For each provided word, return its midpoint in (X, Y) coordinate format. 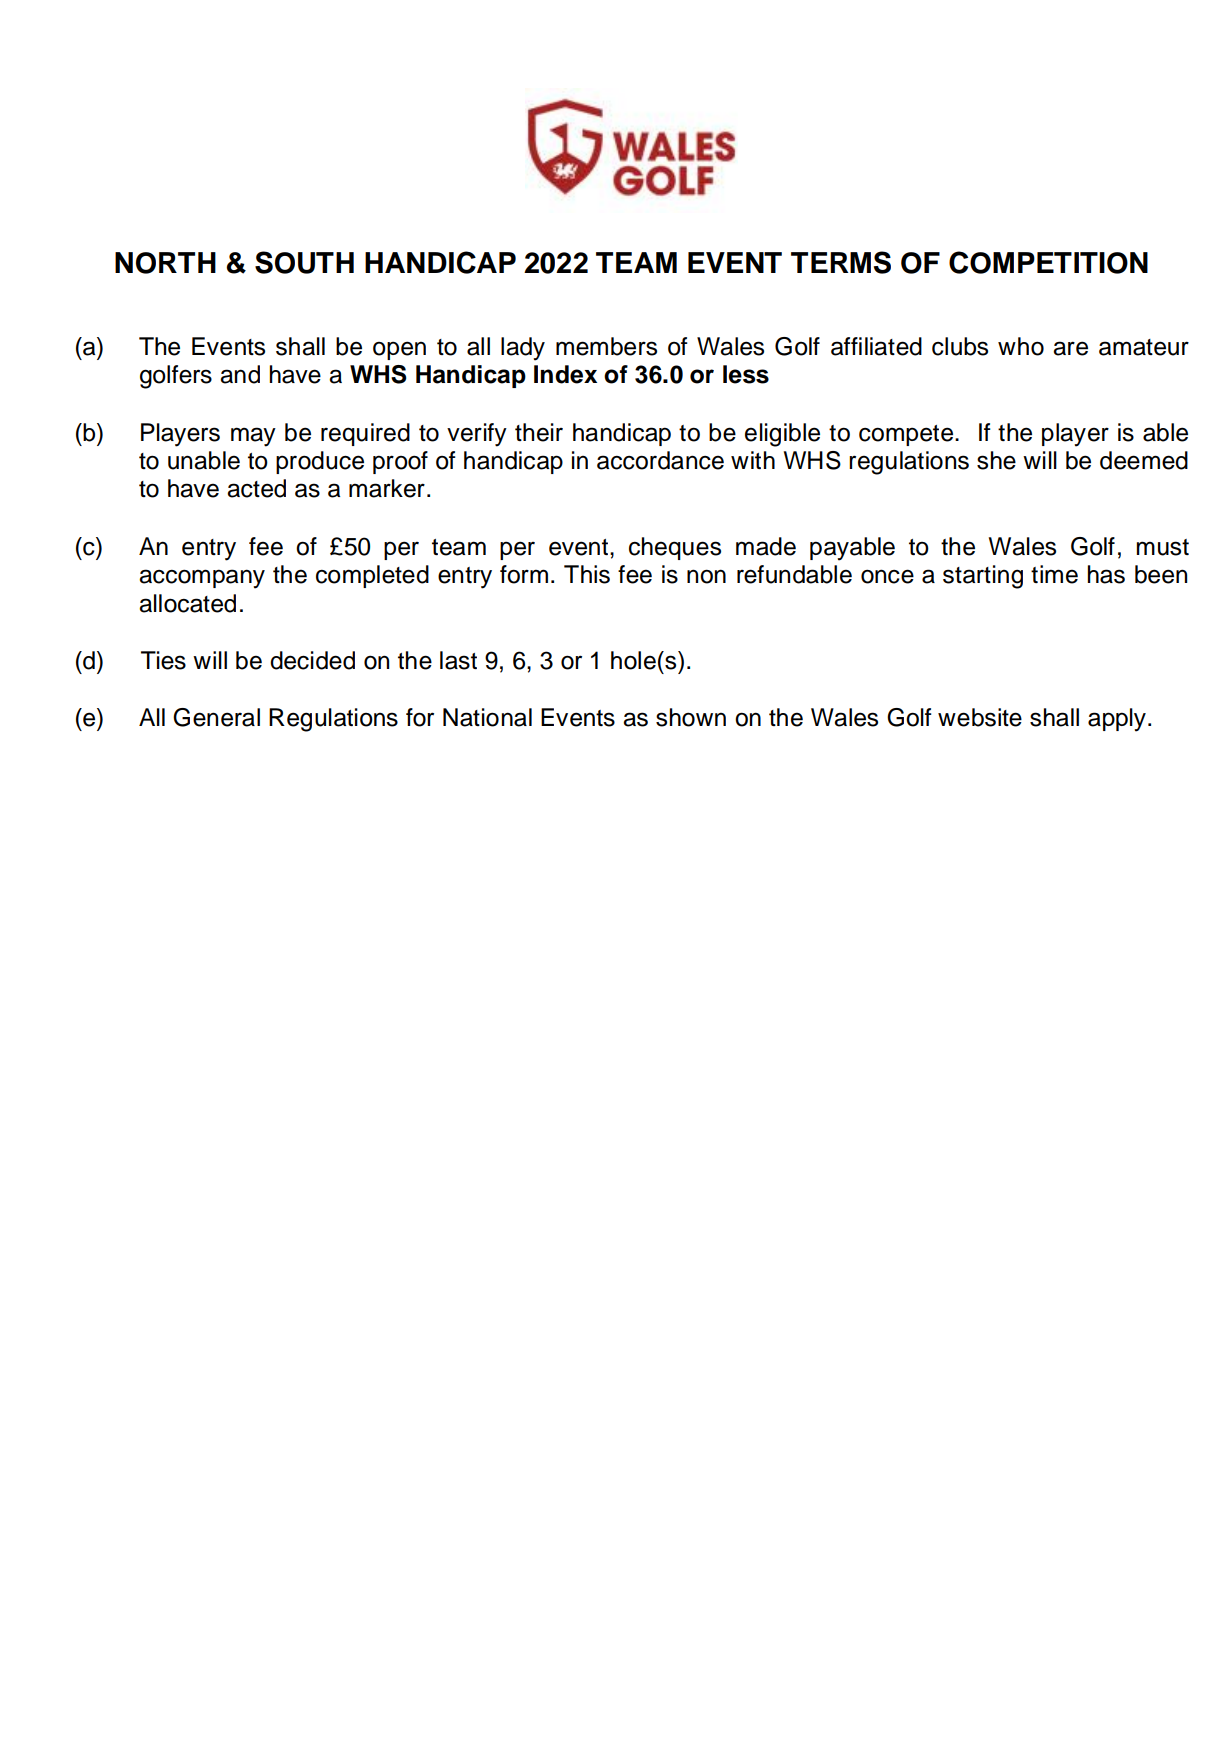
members (606, 346)
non (706, 576)
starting (983, 577)
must (1163, 547)
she (996, 460)
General (216, 717)
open (399, 350)
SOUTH (304, 262)
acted (256, 488)
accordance (660, 460)
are (1070, 348)
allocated (187, 603)
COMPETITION (1048, 262)
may (253, 437)
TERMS (841, 262)
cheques (675, 548)
